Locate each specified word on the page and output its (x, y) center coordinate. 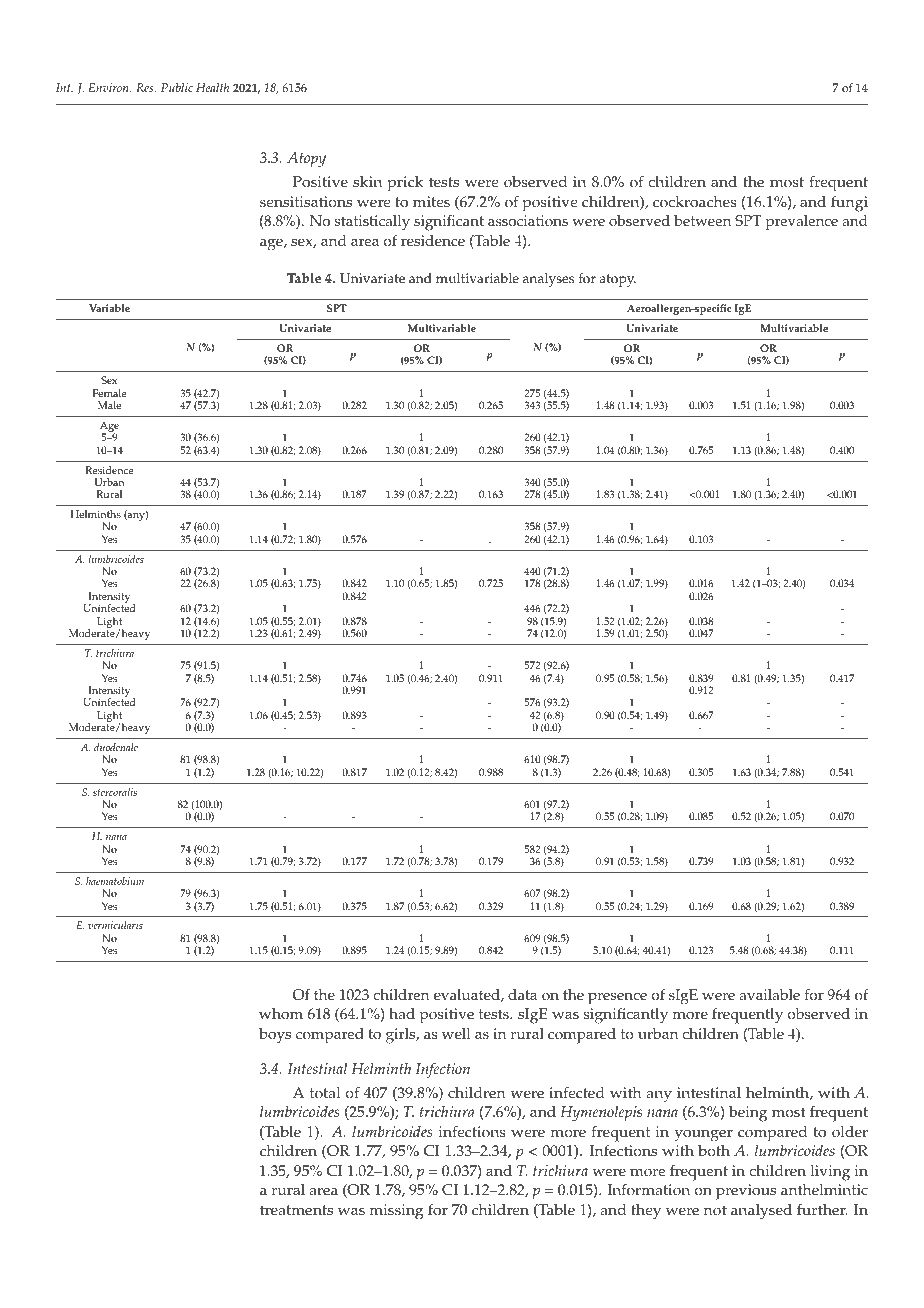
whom (281, 1014)
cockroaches (695, 202)
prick (405, 184)
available (769, 995)
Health (212, 87)
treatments (296, 1210)
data (522, 994)
